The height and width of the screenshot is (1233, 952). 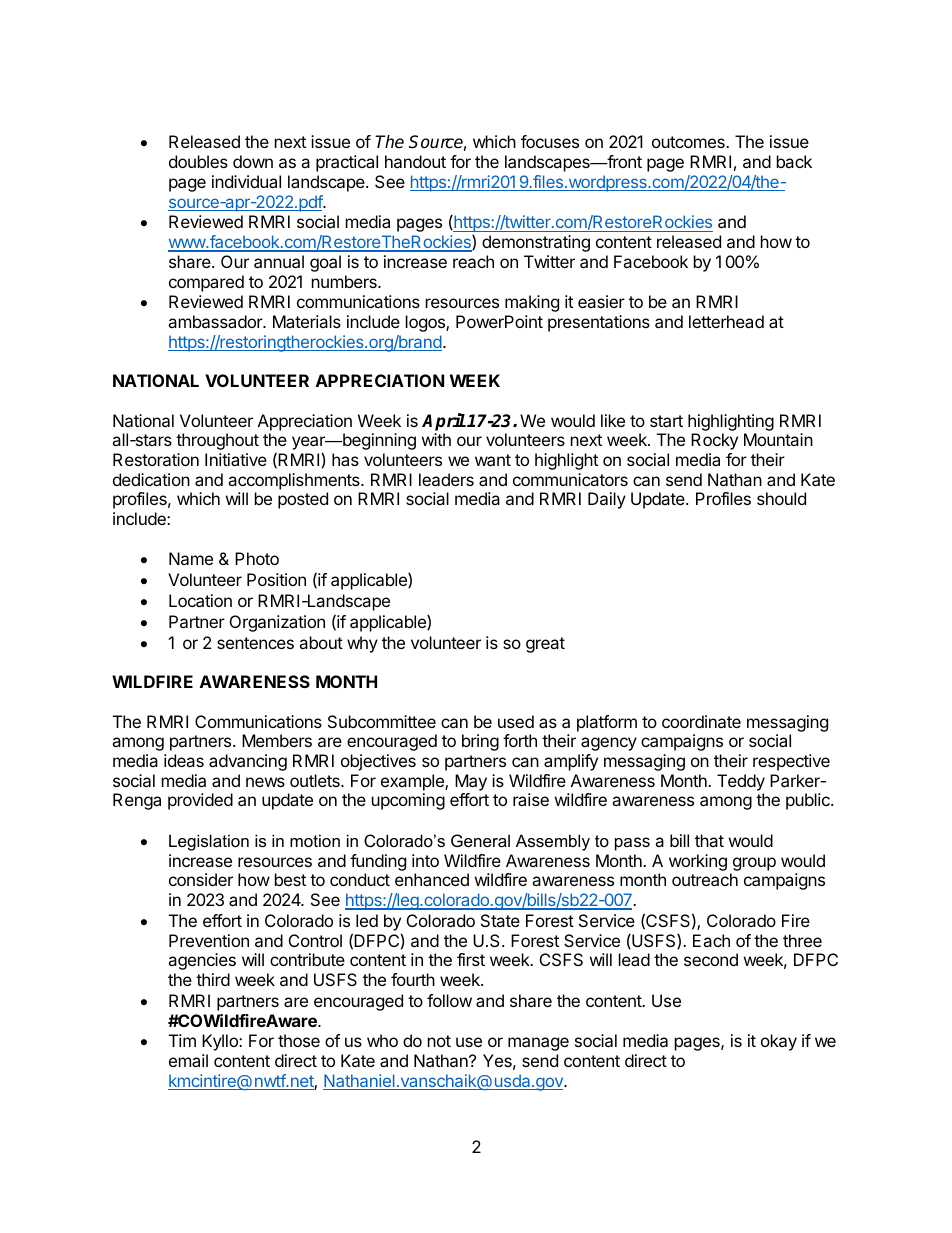 What do you see at coordinates (545, 645) in the screenshot?
I see `great` at bounding box center [545, 645].
